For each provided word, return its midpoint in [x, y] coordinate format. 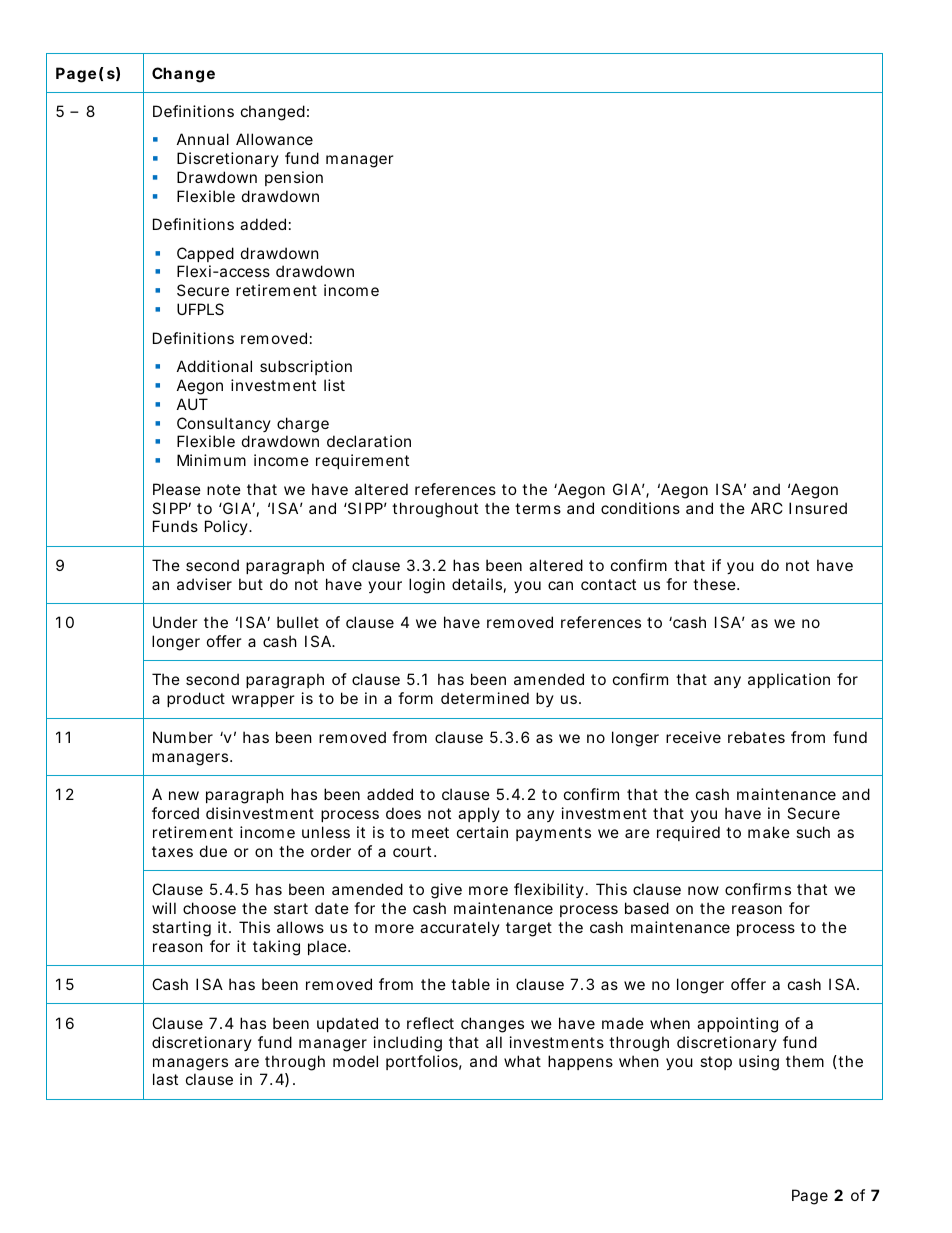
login [427, 586]
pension [294, 178]
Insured [818, 508]
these [715, 584]
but [251, 584]
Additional [214, 366]
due [213, 851]
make [769, 832]
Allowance [274, 139]
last [165, 1079]
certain [482, 832]
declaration [369, 441]
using [759, 1063]
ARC [767, 508]
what [522, 1061]
